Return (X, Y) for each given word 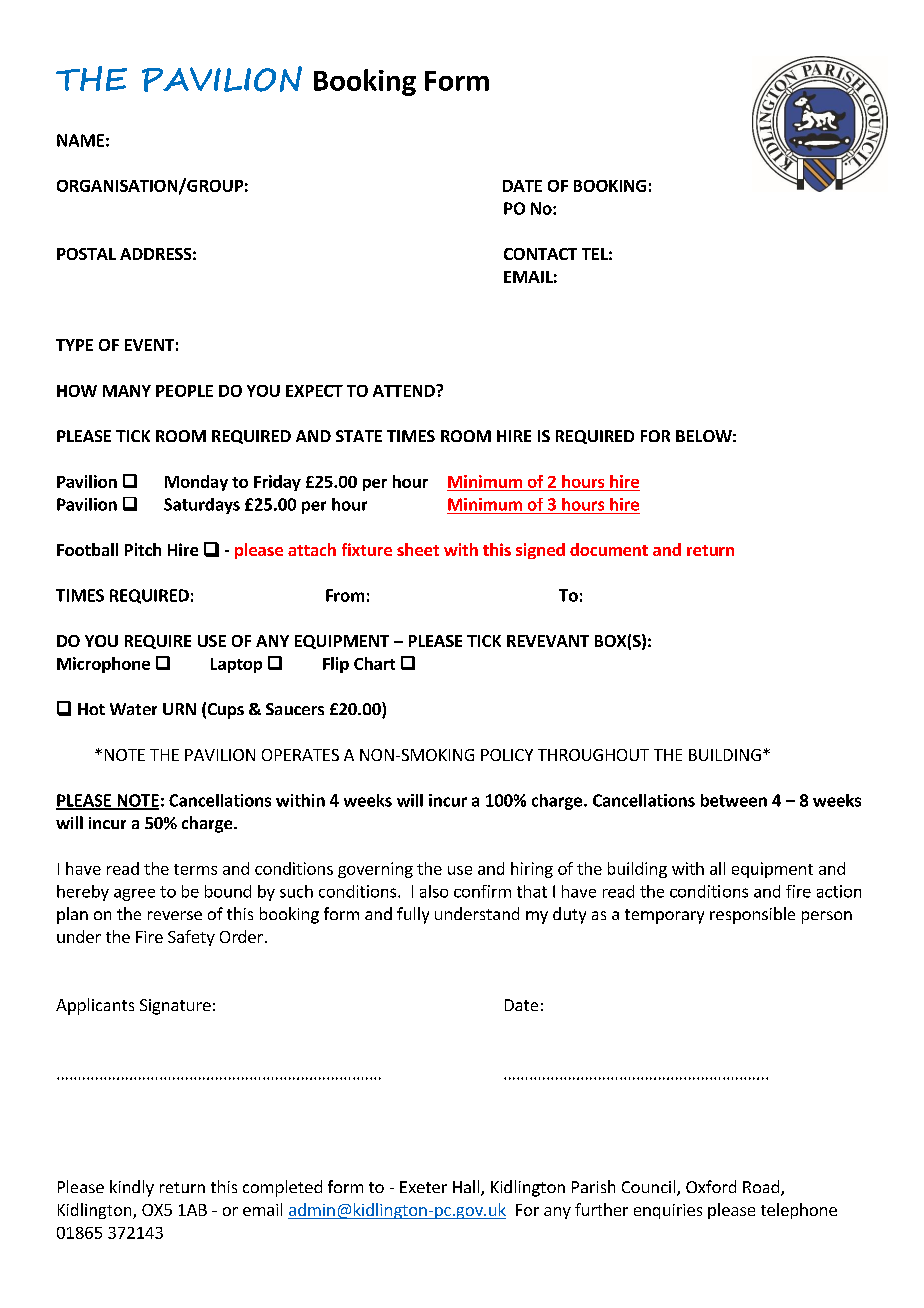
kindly (132, 1188)
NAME (80, 140)
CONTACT (540, 254)
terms (195, 869)
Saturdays (202, 506)
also (434, 891)
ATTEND (405, 391)
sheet (418, 549)
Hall (467, 1188)
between (734, 800)
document (609, 549)
